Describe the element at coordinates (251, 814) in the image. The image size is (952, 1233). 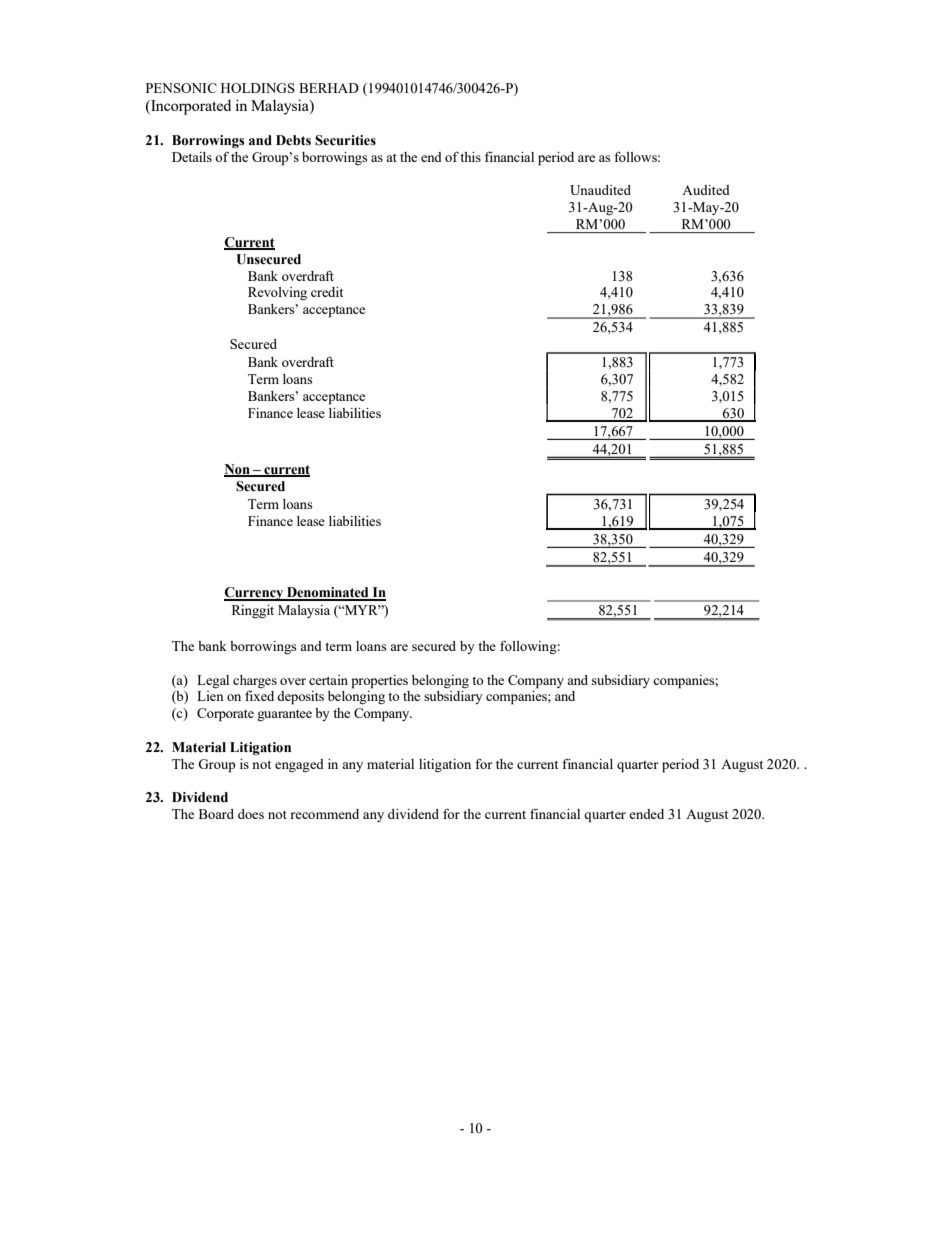
I see `does` at that location.
